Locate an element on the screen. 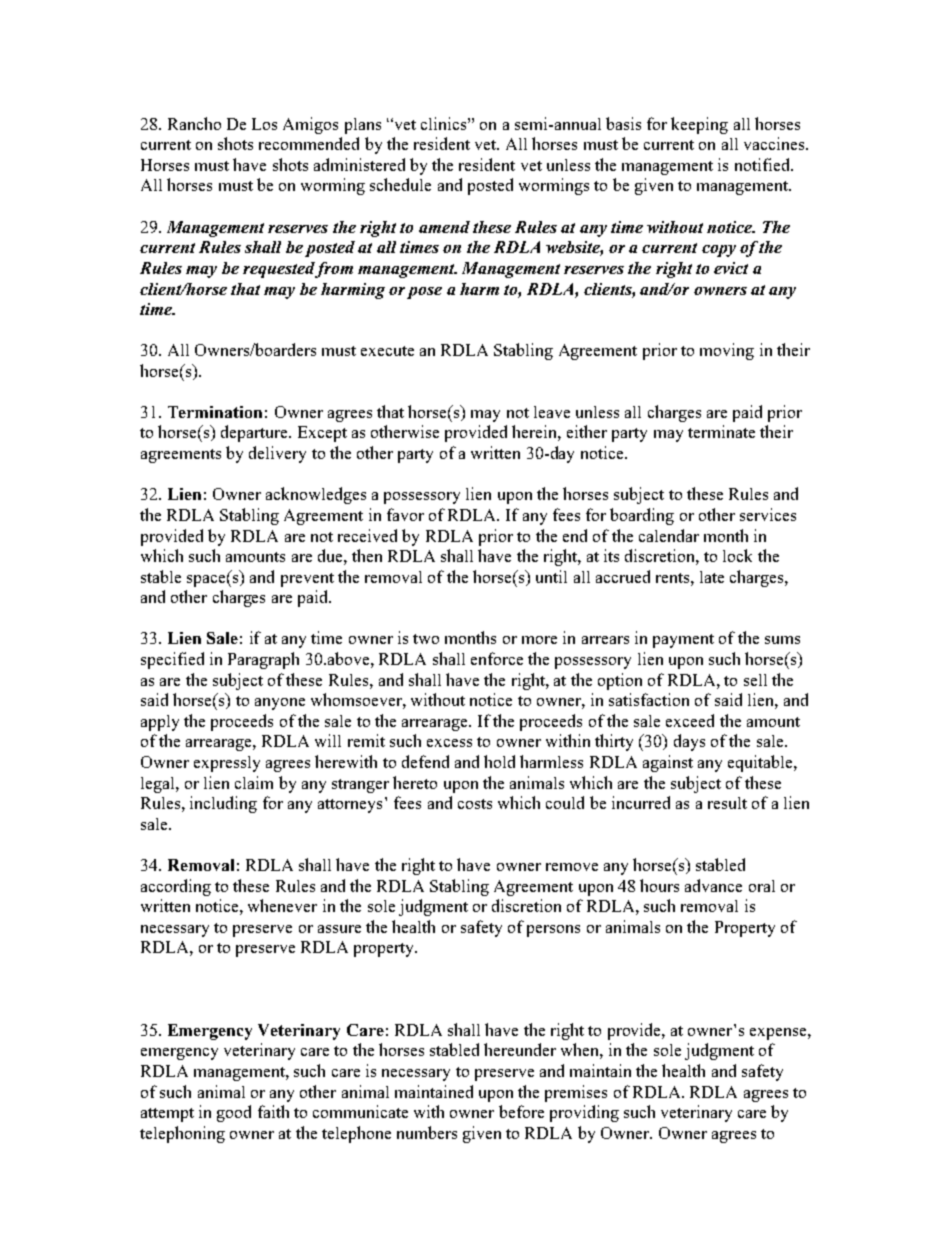 The width and height of the screenshot is (952, 1233). prevent is located at coordinates (307, 580).
